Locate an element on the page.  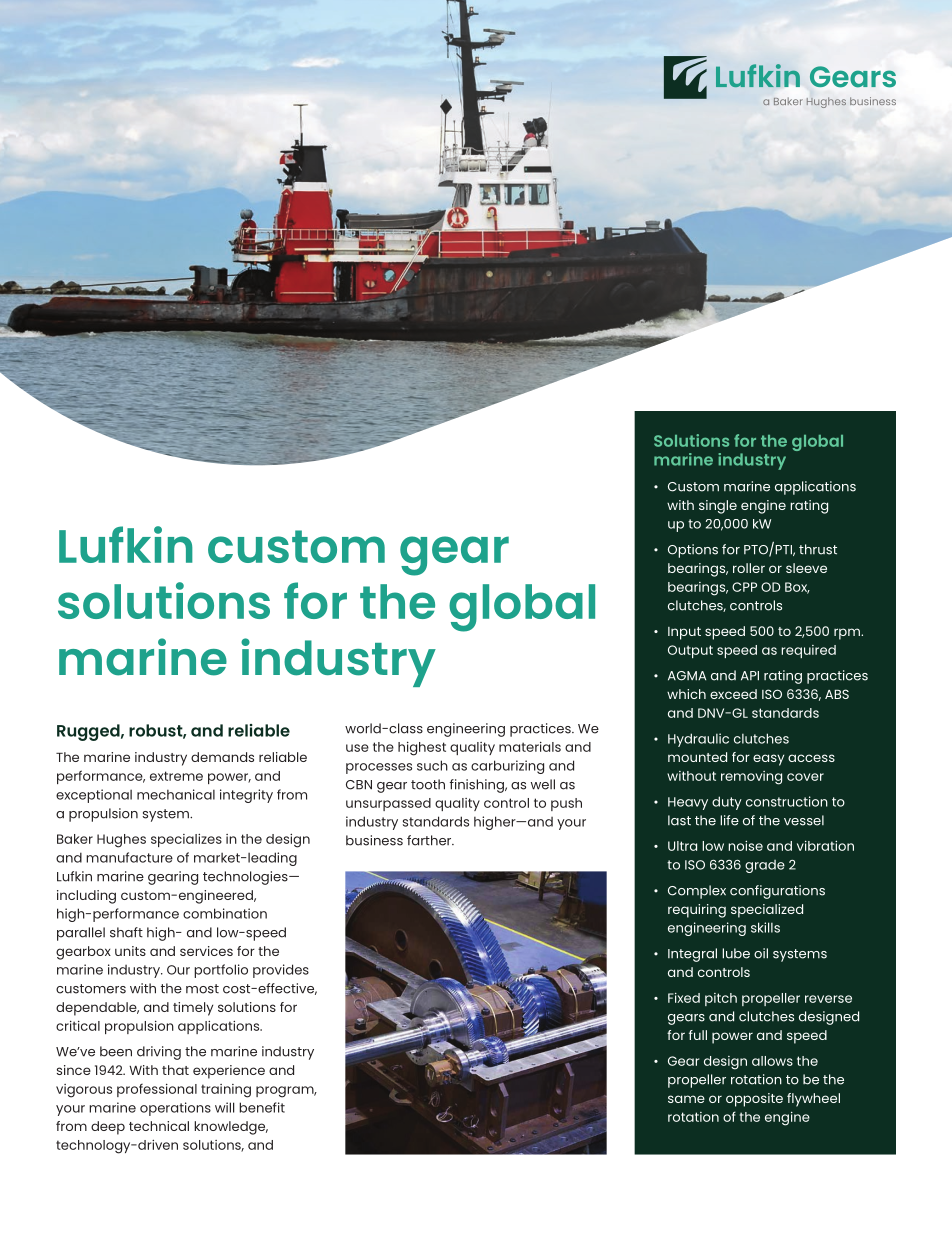
farther is located at coordinates (430, 840).
